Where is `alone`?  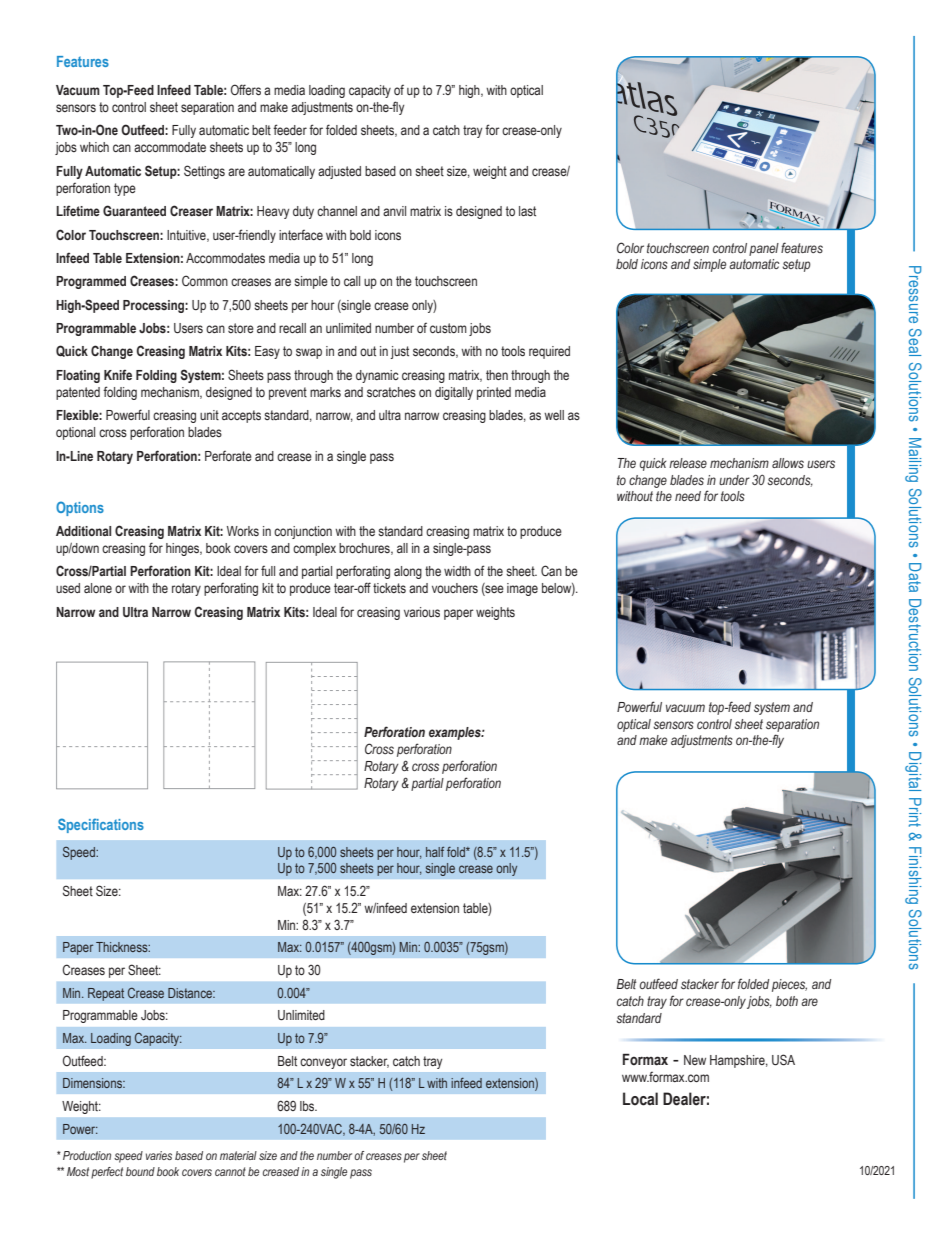
alone is located at coordinates (98, 588).
